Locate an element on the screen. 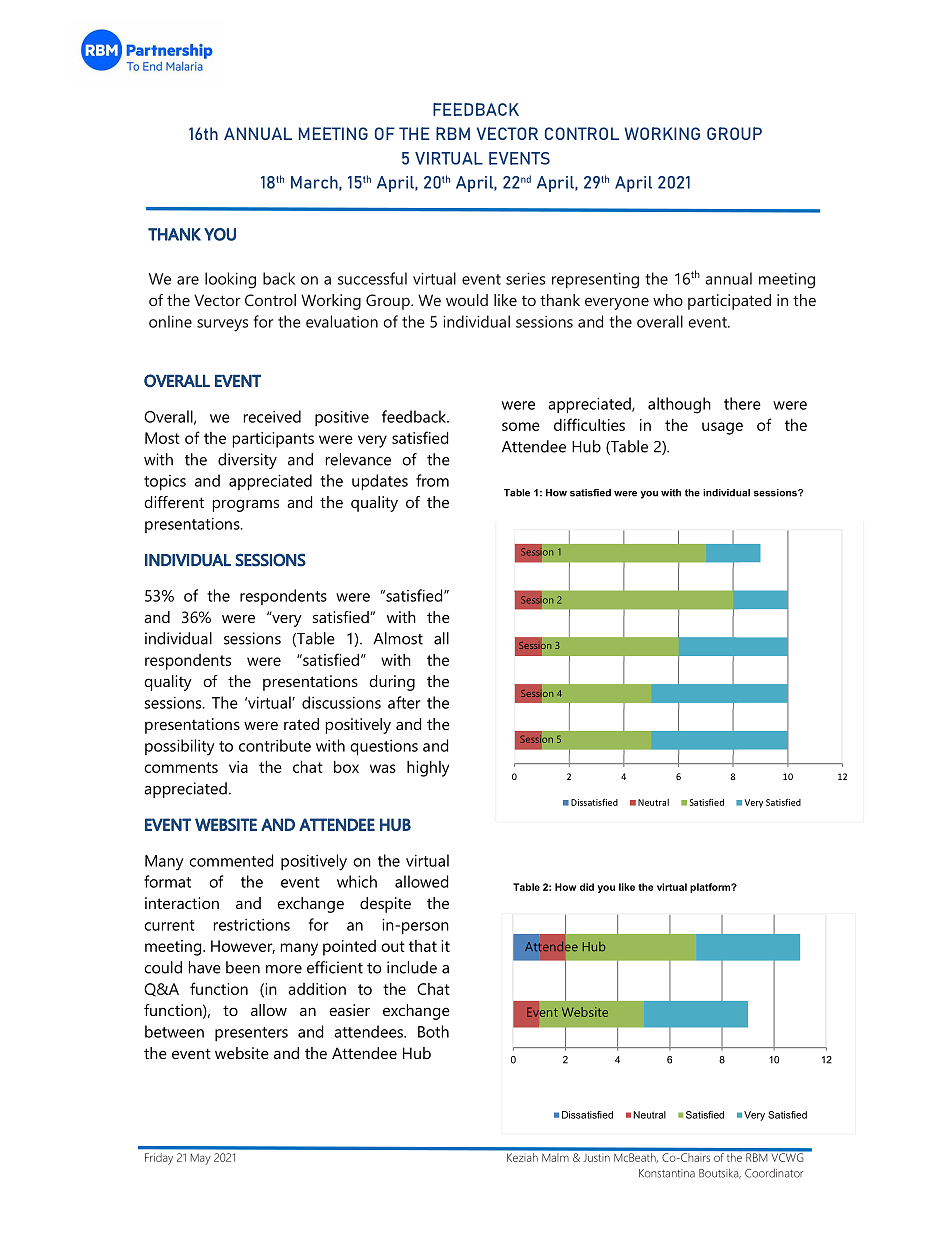 The image size is (952, 1233). usage is located at coordinates (722, 428).
